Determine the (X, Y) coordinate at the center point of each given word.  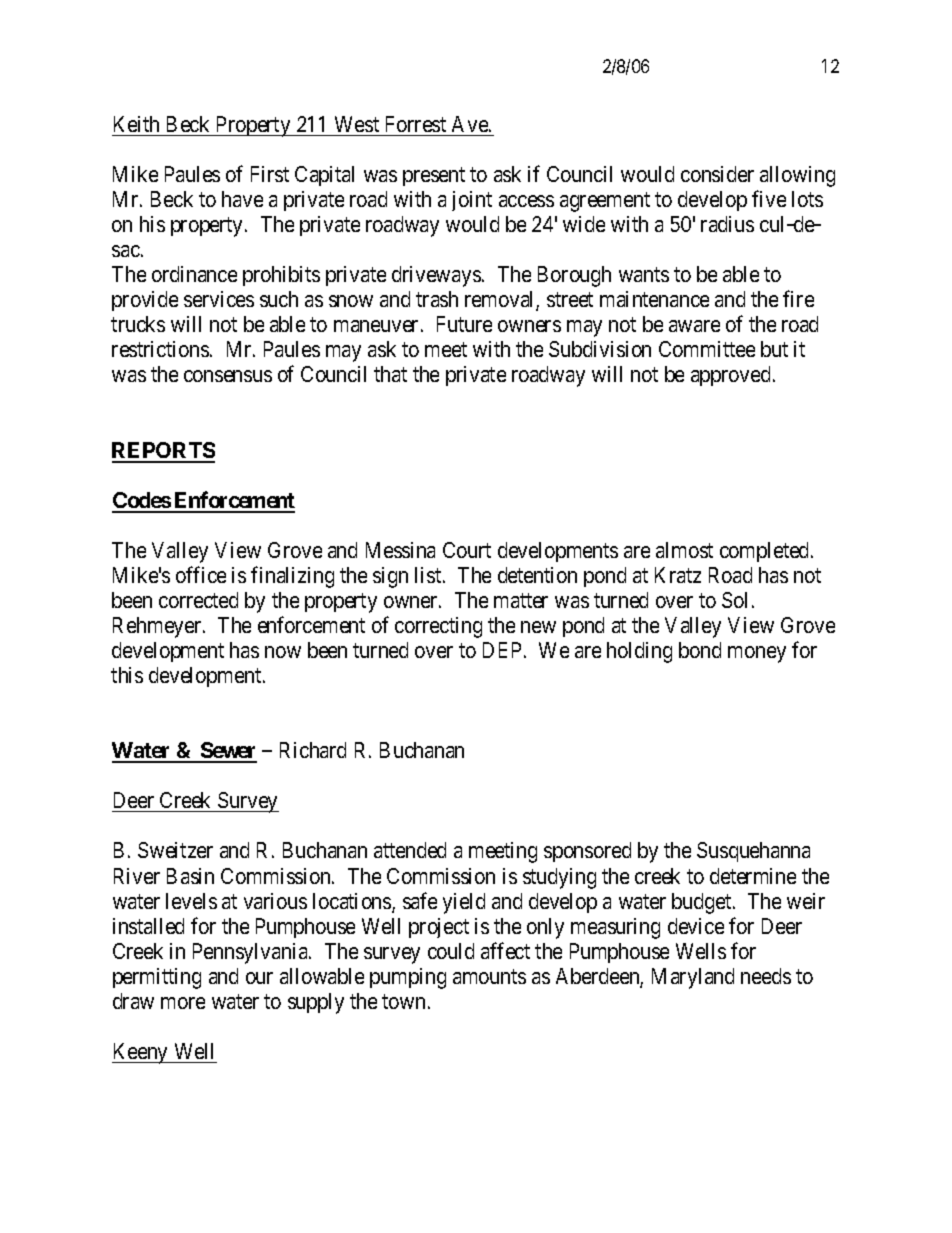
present (434, 176)
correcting (438, 627)
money (757, 654)
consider (717, 174)
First (270, 174)
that (390, 374)
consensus (228, 376)
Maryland (693, 978)
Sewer (228, 752)
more (183, 1003)
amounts (489, 976)
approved (730, 376)
